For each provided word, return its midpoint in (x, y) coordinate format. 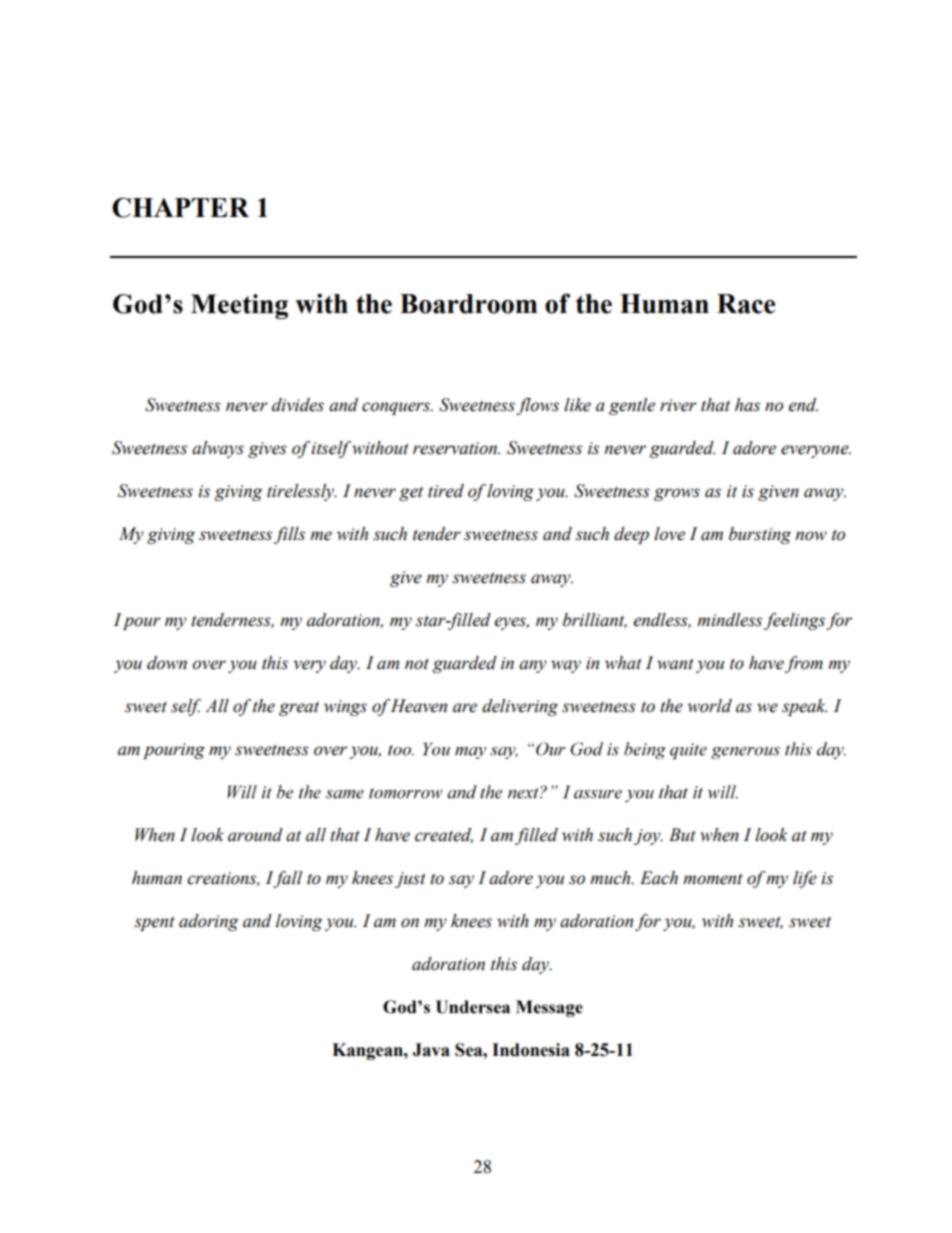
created (444, 835)
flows (537, 406)
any (533, 666)
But (682, 835)
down (167, 663)
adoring (209, 922)
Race (746, 304)
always (218, 449)
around (255, 835)
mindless (729, 620)
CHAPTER (180, 207)
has (747, 405)
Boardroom (468, 304)
